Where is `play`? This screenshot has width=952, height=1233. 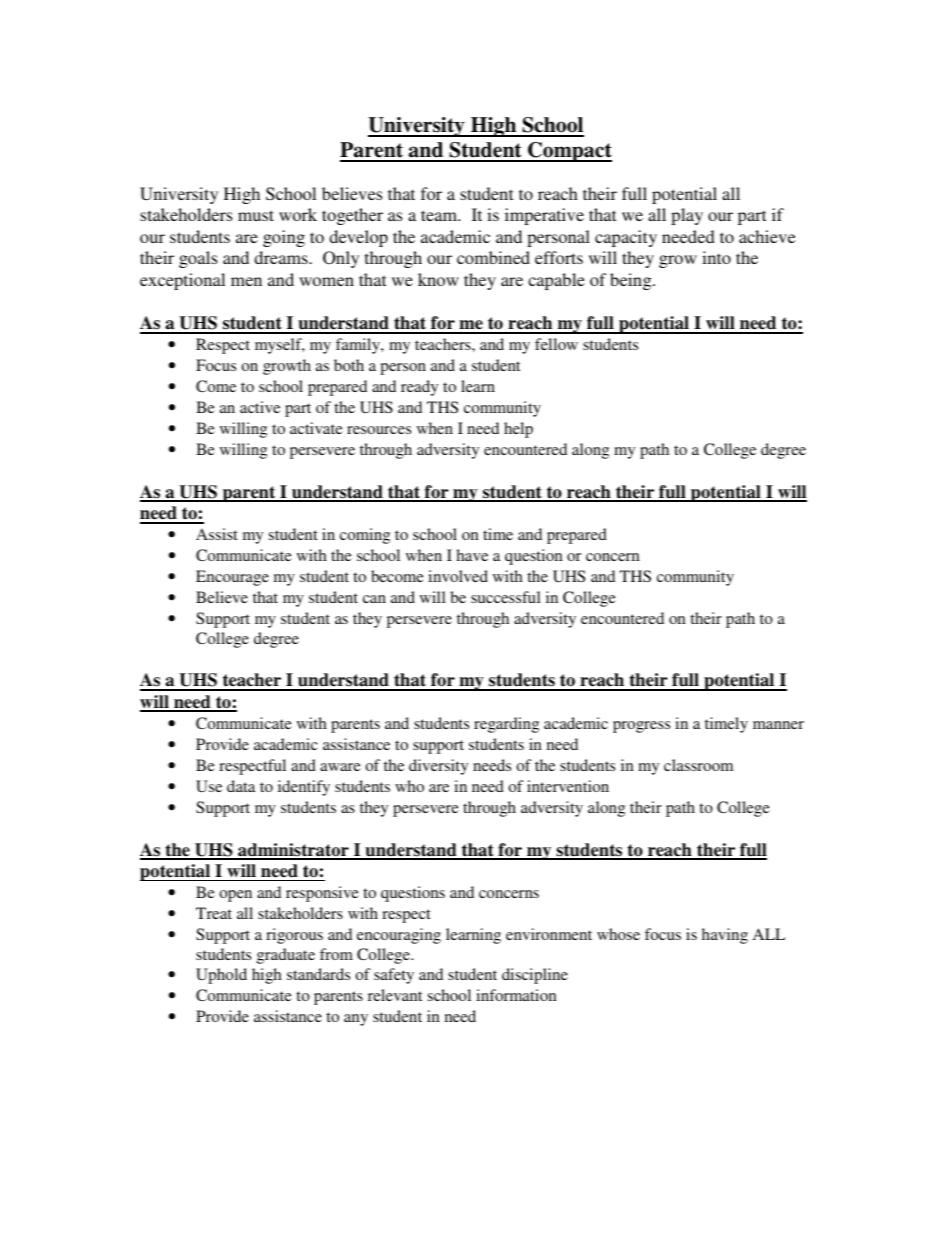
play is located at coordinates (687, 216).
